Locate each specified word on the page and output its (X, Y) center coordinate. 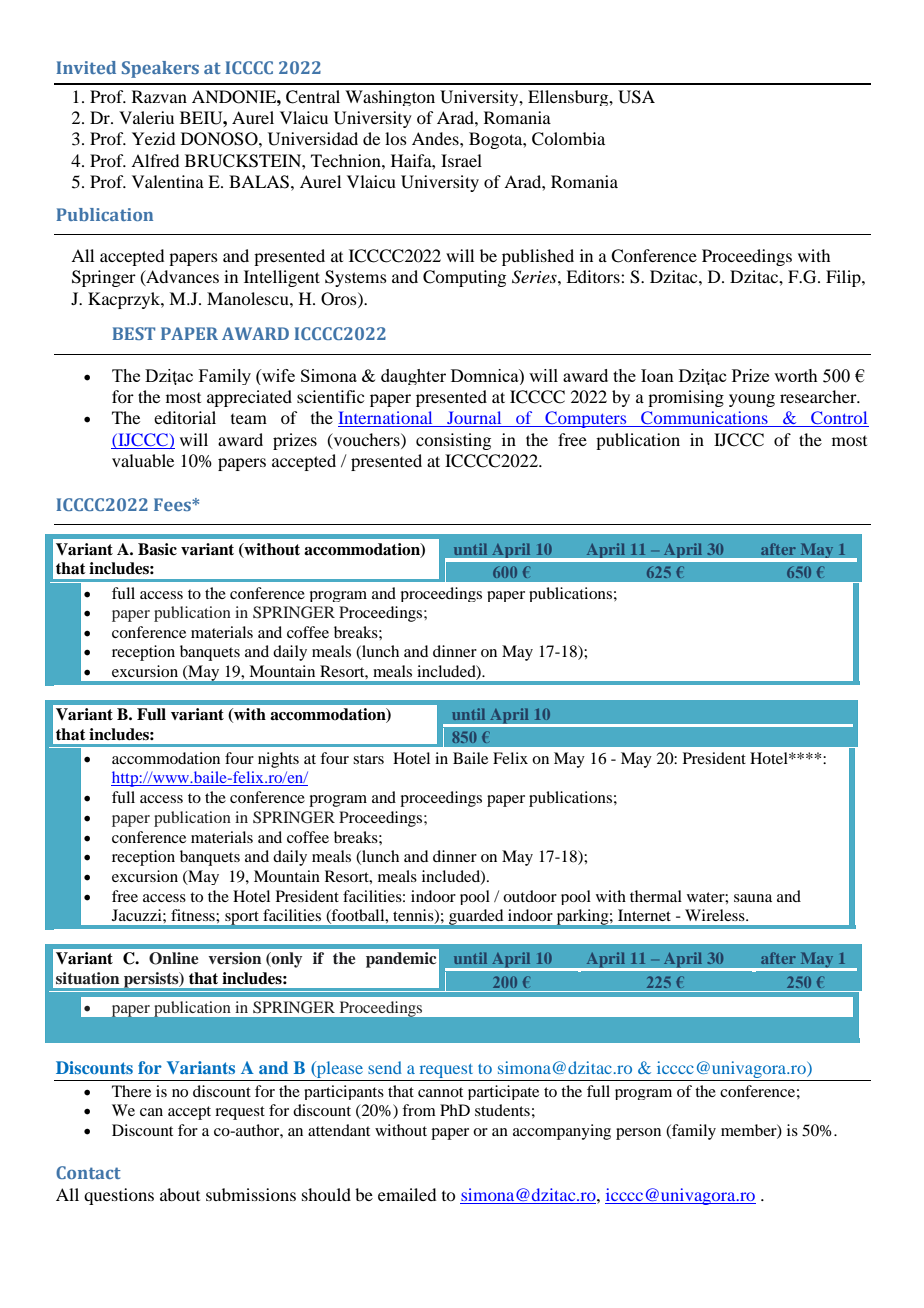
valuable (143, 460)
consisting (453, 441)
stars (368, 759)
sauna (753, 898)
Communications (704, 419)
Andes (436, 138)
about (180, 1194)
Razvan (159, 96)
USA (636, 97)
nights (278, 760)
